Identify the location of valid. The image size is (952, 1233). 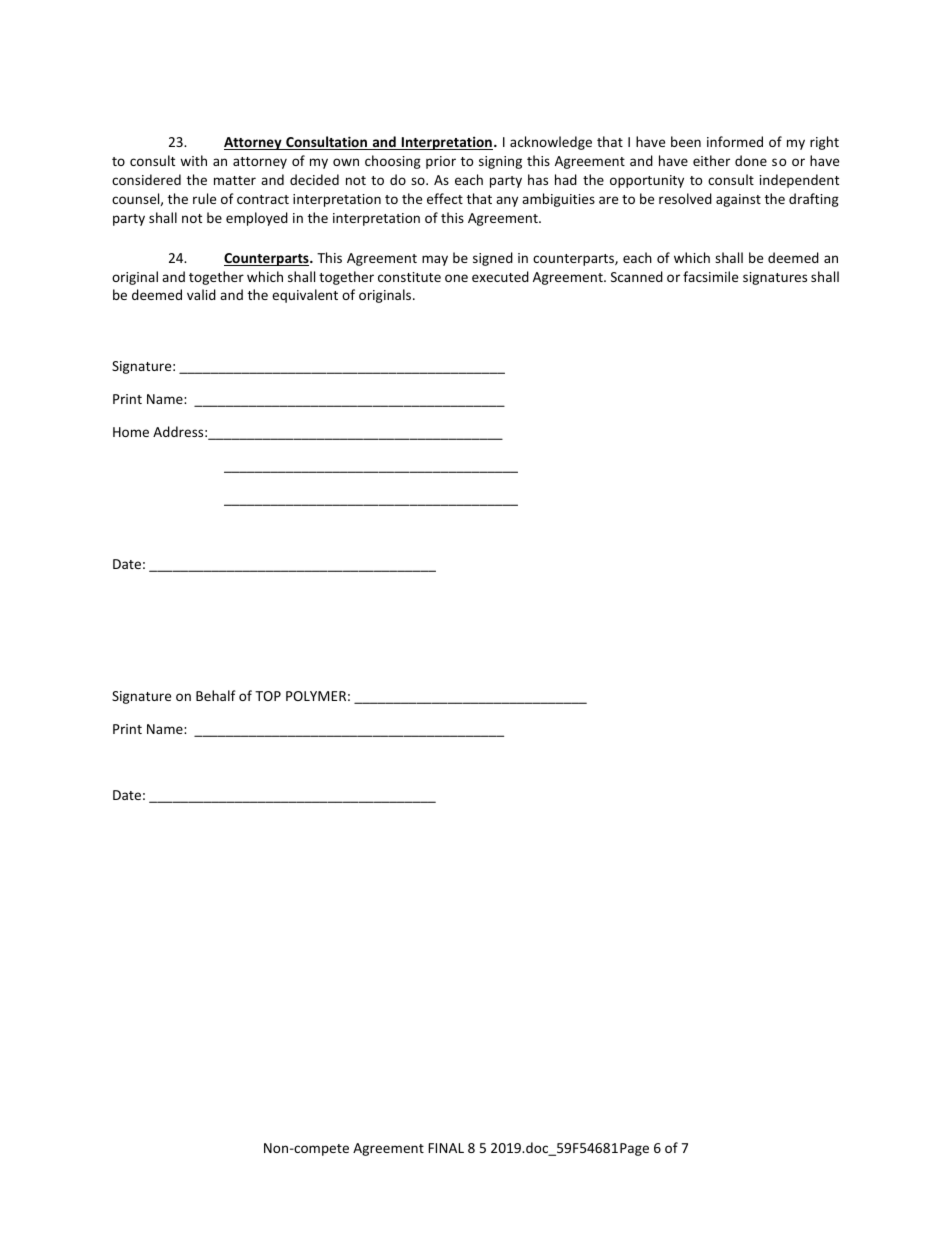
(201, 294).
